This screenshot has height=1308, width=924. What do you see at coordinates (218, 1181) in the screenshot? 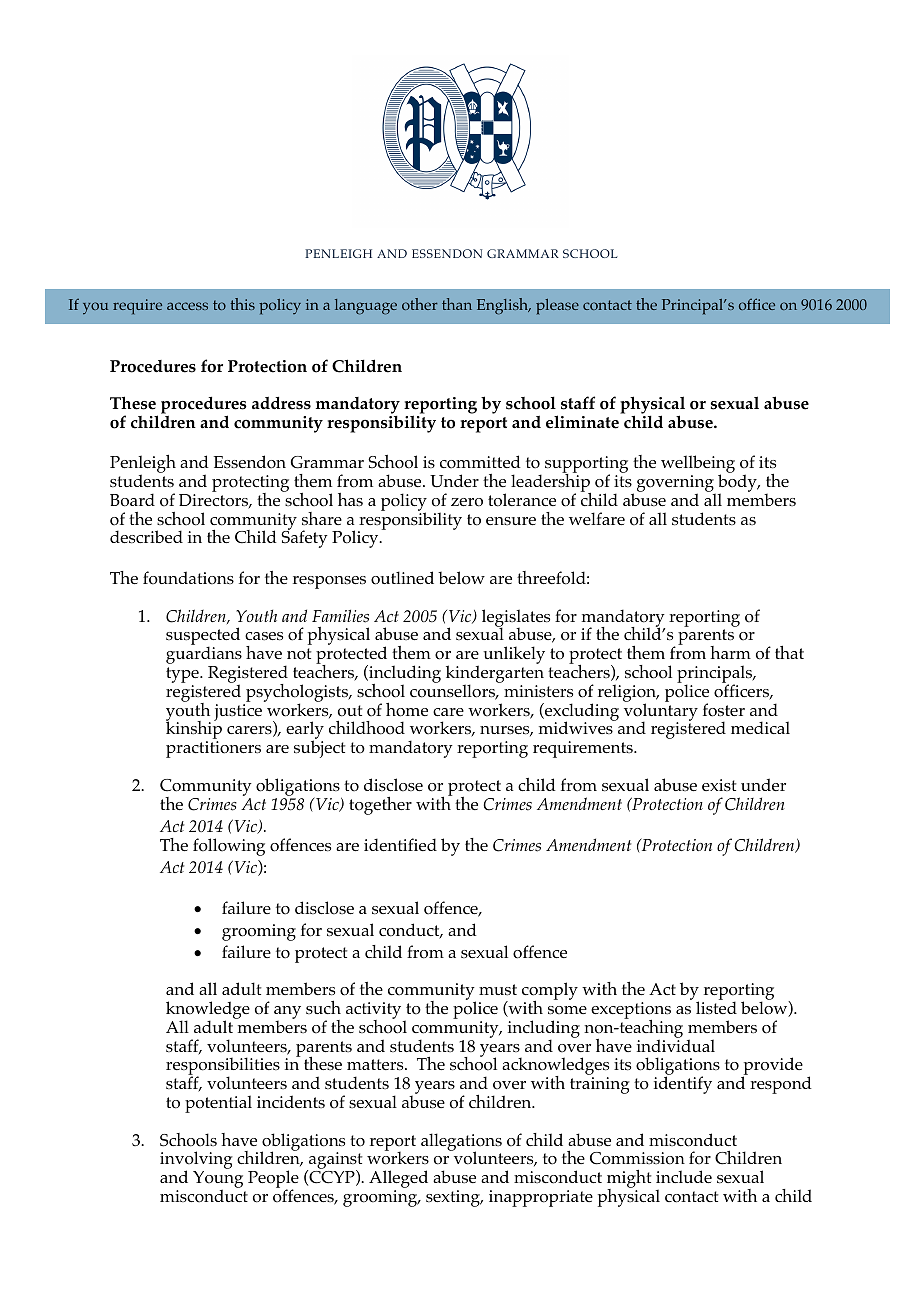
I see `Young` at bounding box center [218, 1181].
